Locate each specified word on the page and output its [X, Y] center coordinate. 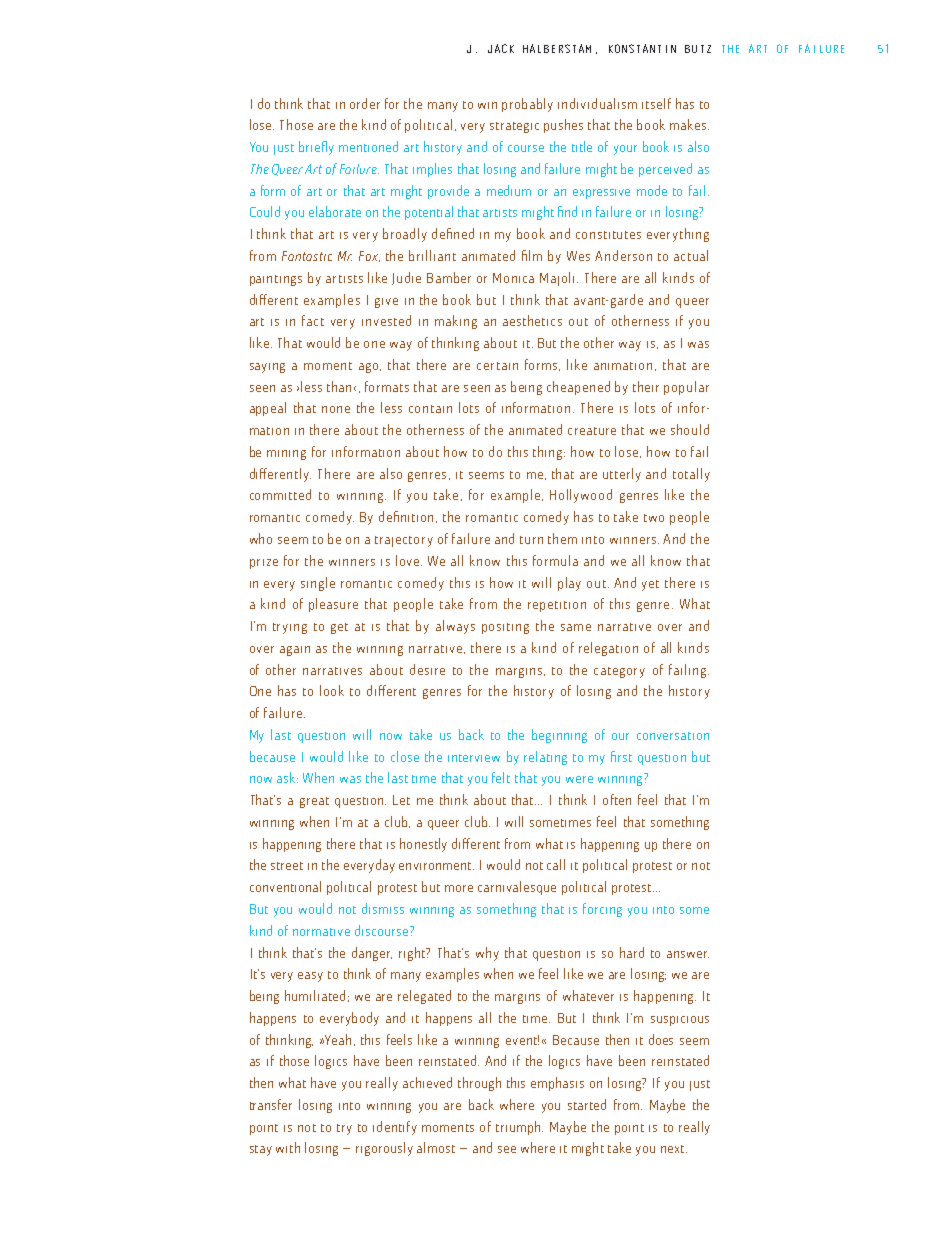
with [288, 1147]
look [332, 690]
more [459, 888]
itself [656, 103]
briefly [316, 148]
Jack [501, 48]
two [654, 518]
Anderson [623, 255]
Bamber [449, 277]
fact [313, 320]
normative [321, 932]
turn [531, 540]
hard [632, 952]
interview [474, 758]
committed [280, 494]
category [619, 672]
